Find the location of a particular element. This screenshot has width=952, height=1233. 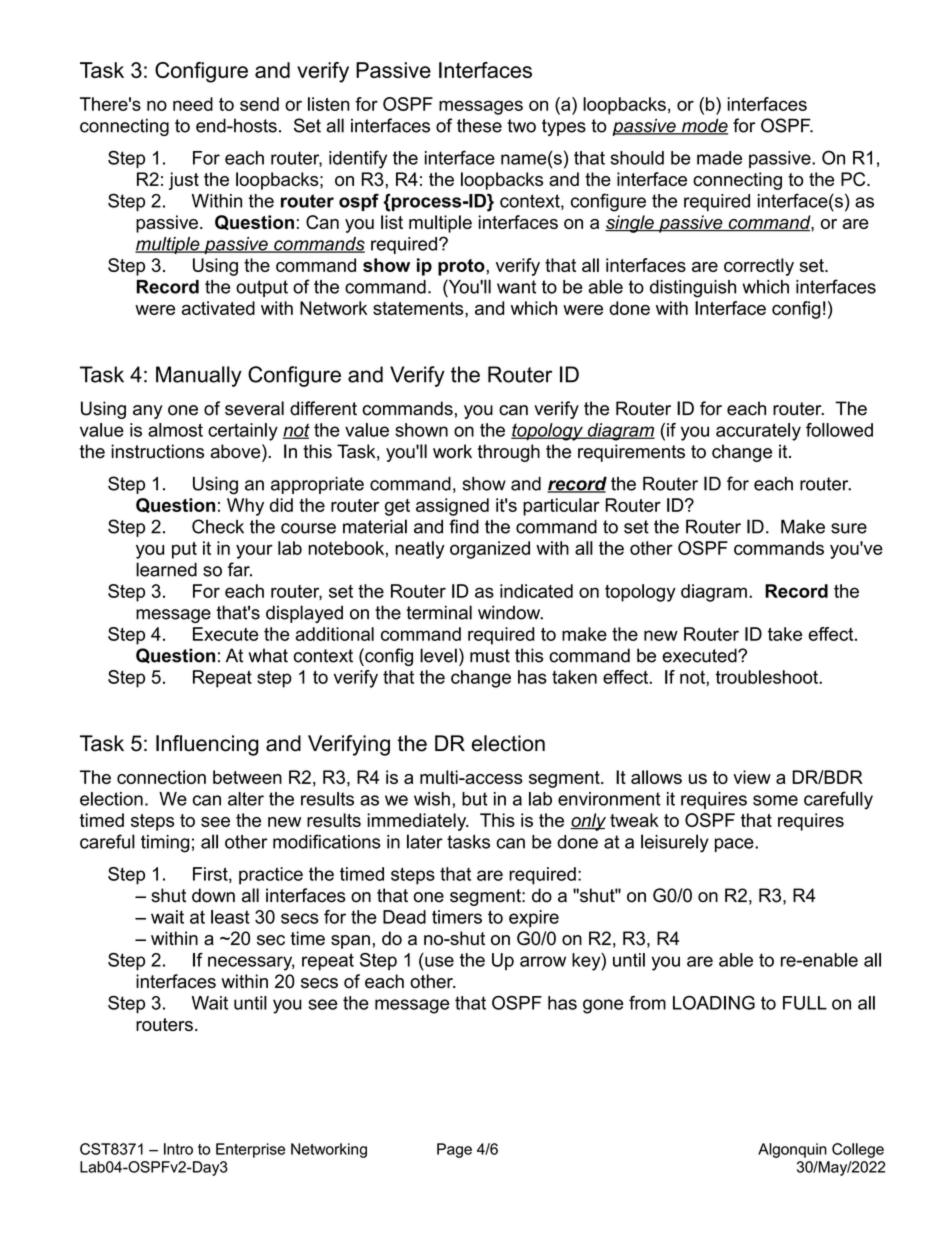

Enterprise is located at coordinates (250, 1150).
